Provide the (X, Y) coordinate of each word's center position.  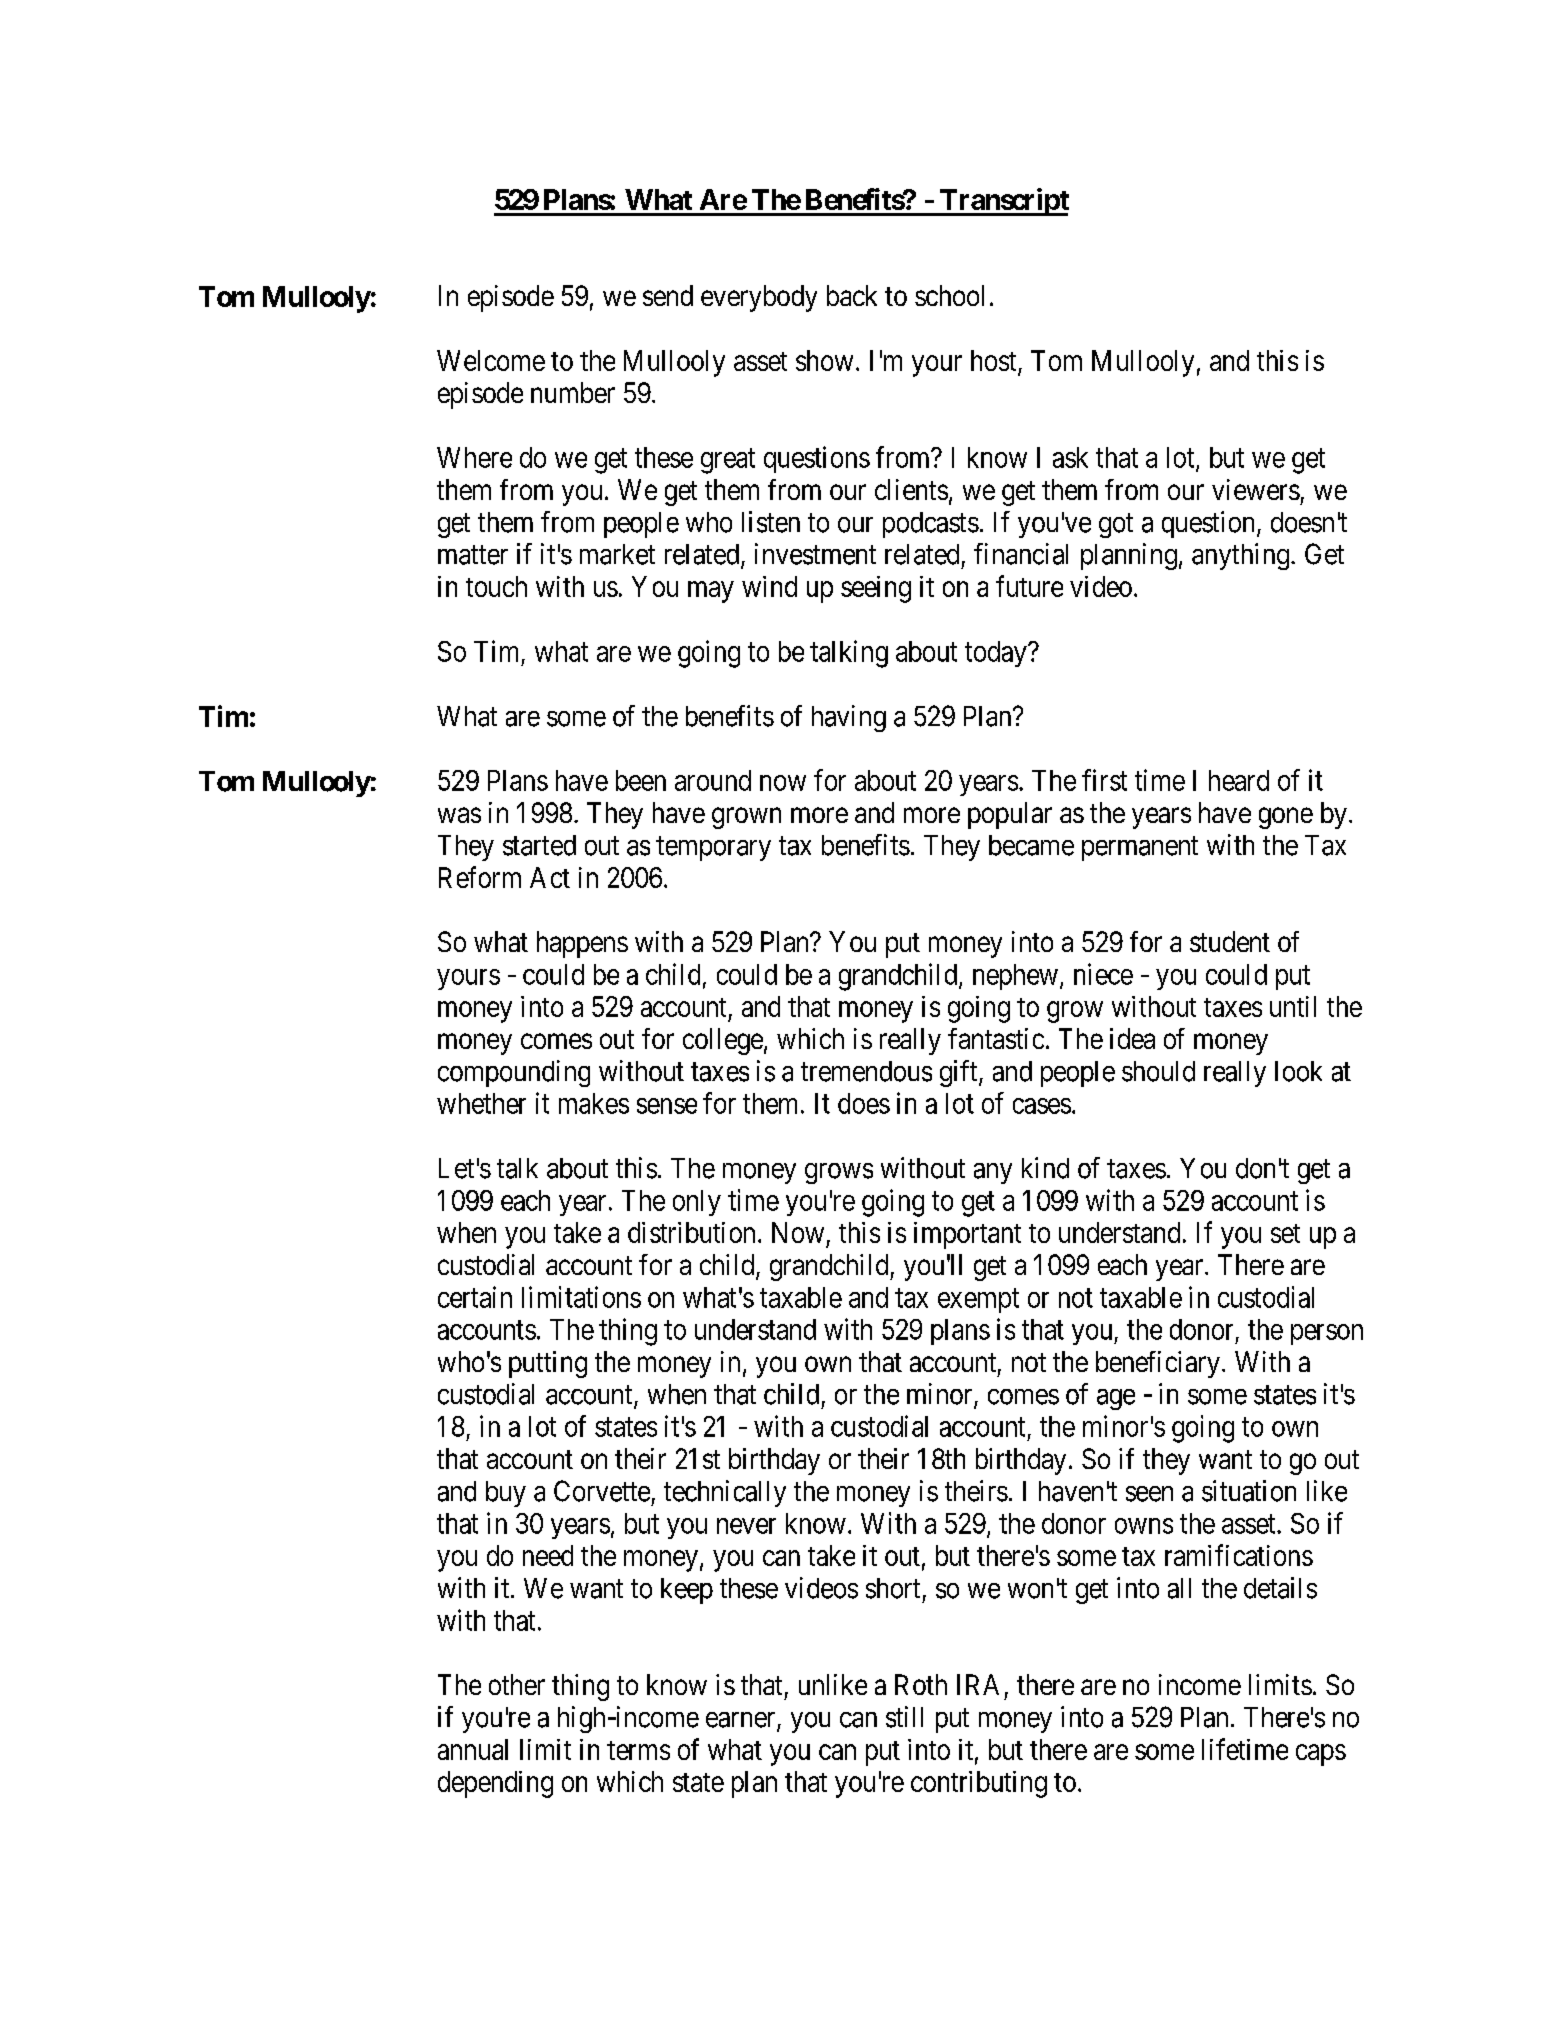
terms (638, 1750)
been (641, 780)
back (852, 295)
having (849, 718)
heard (1239, 780)
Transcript (1003, 202)
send (668, 295)
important (967, 1235)
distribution (691, 1232)
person (1327, 1334)
